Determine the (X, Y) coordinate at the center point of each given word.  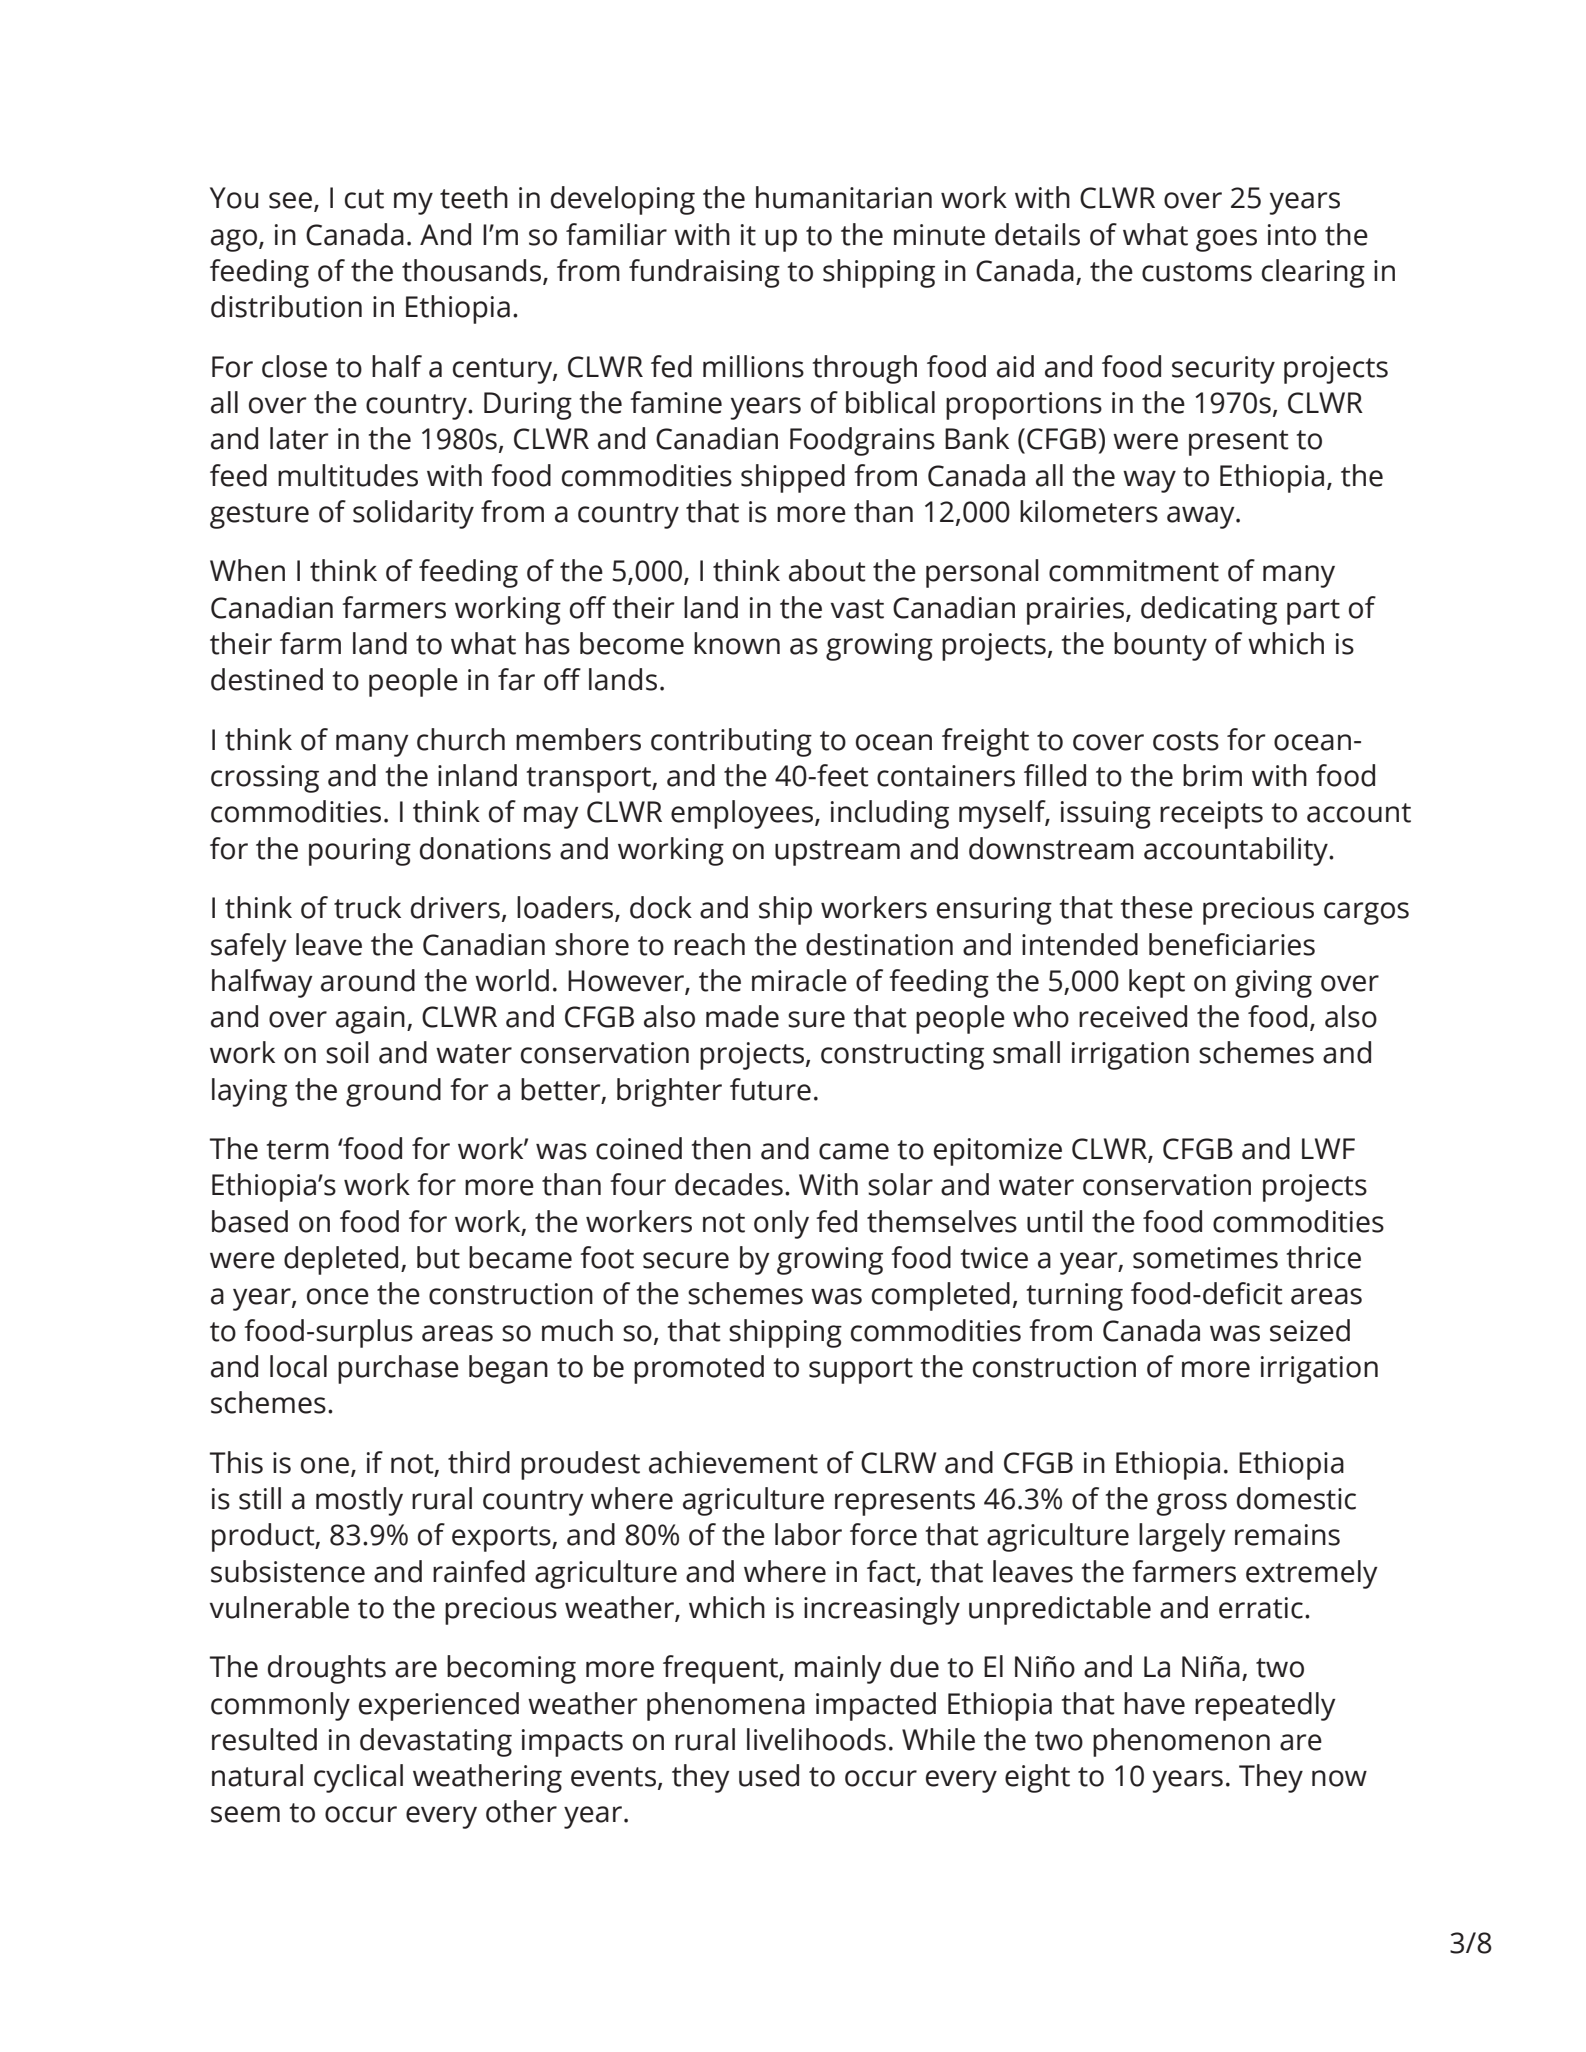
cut (364, 199)
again (370, 1020)
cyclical (358, 1778)
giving (1273, 984)
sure (816, 1019)
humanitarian (844, 197)
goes (1226, 240)
